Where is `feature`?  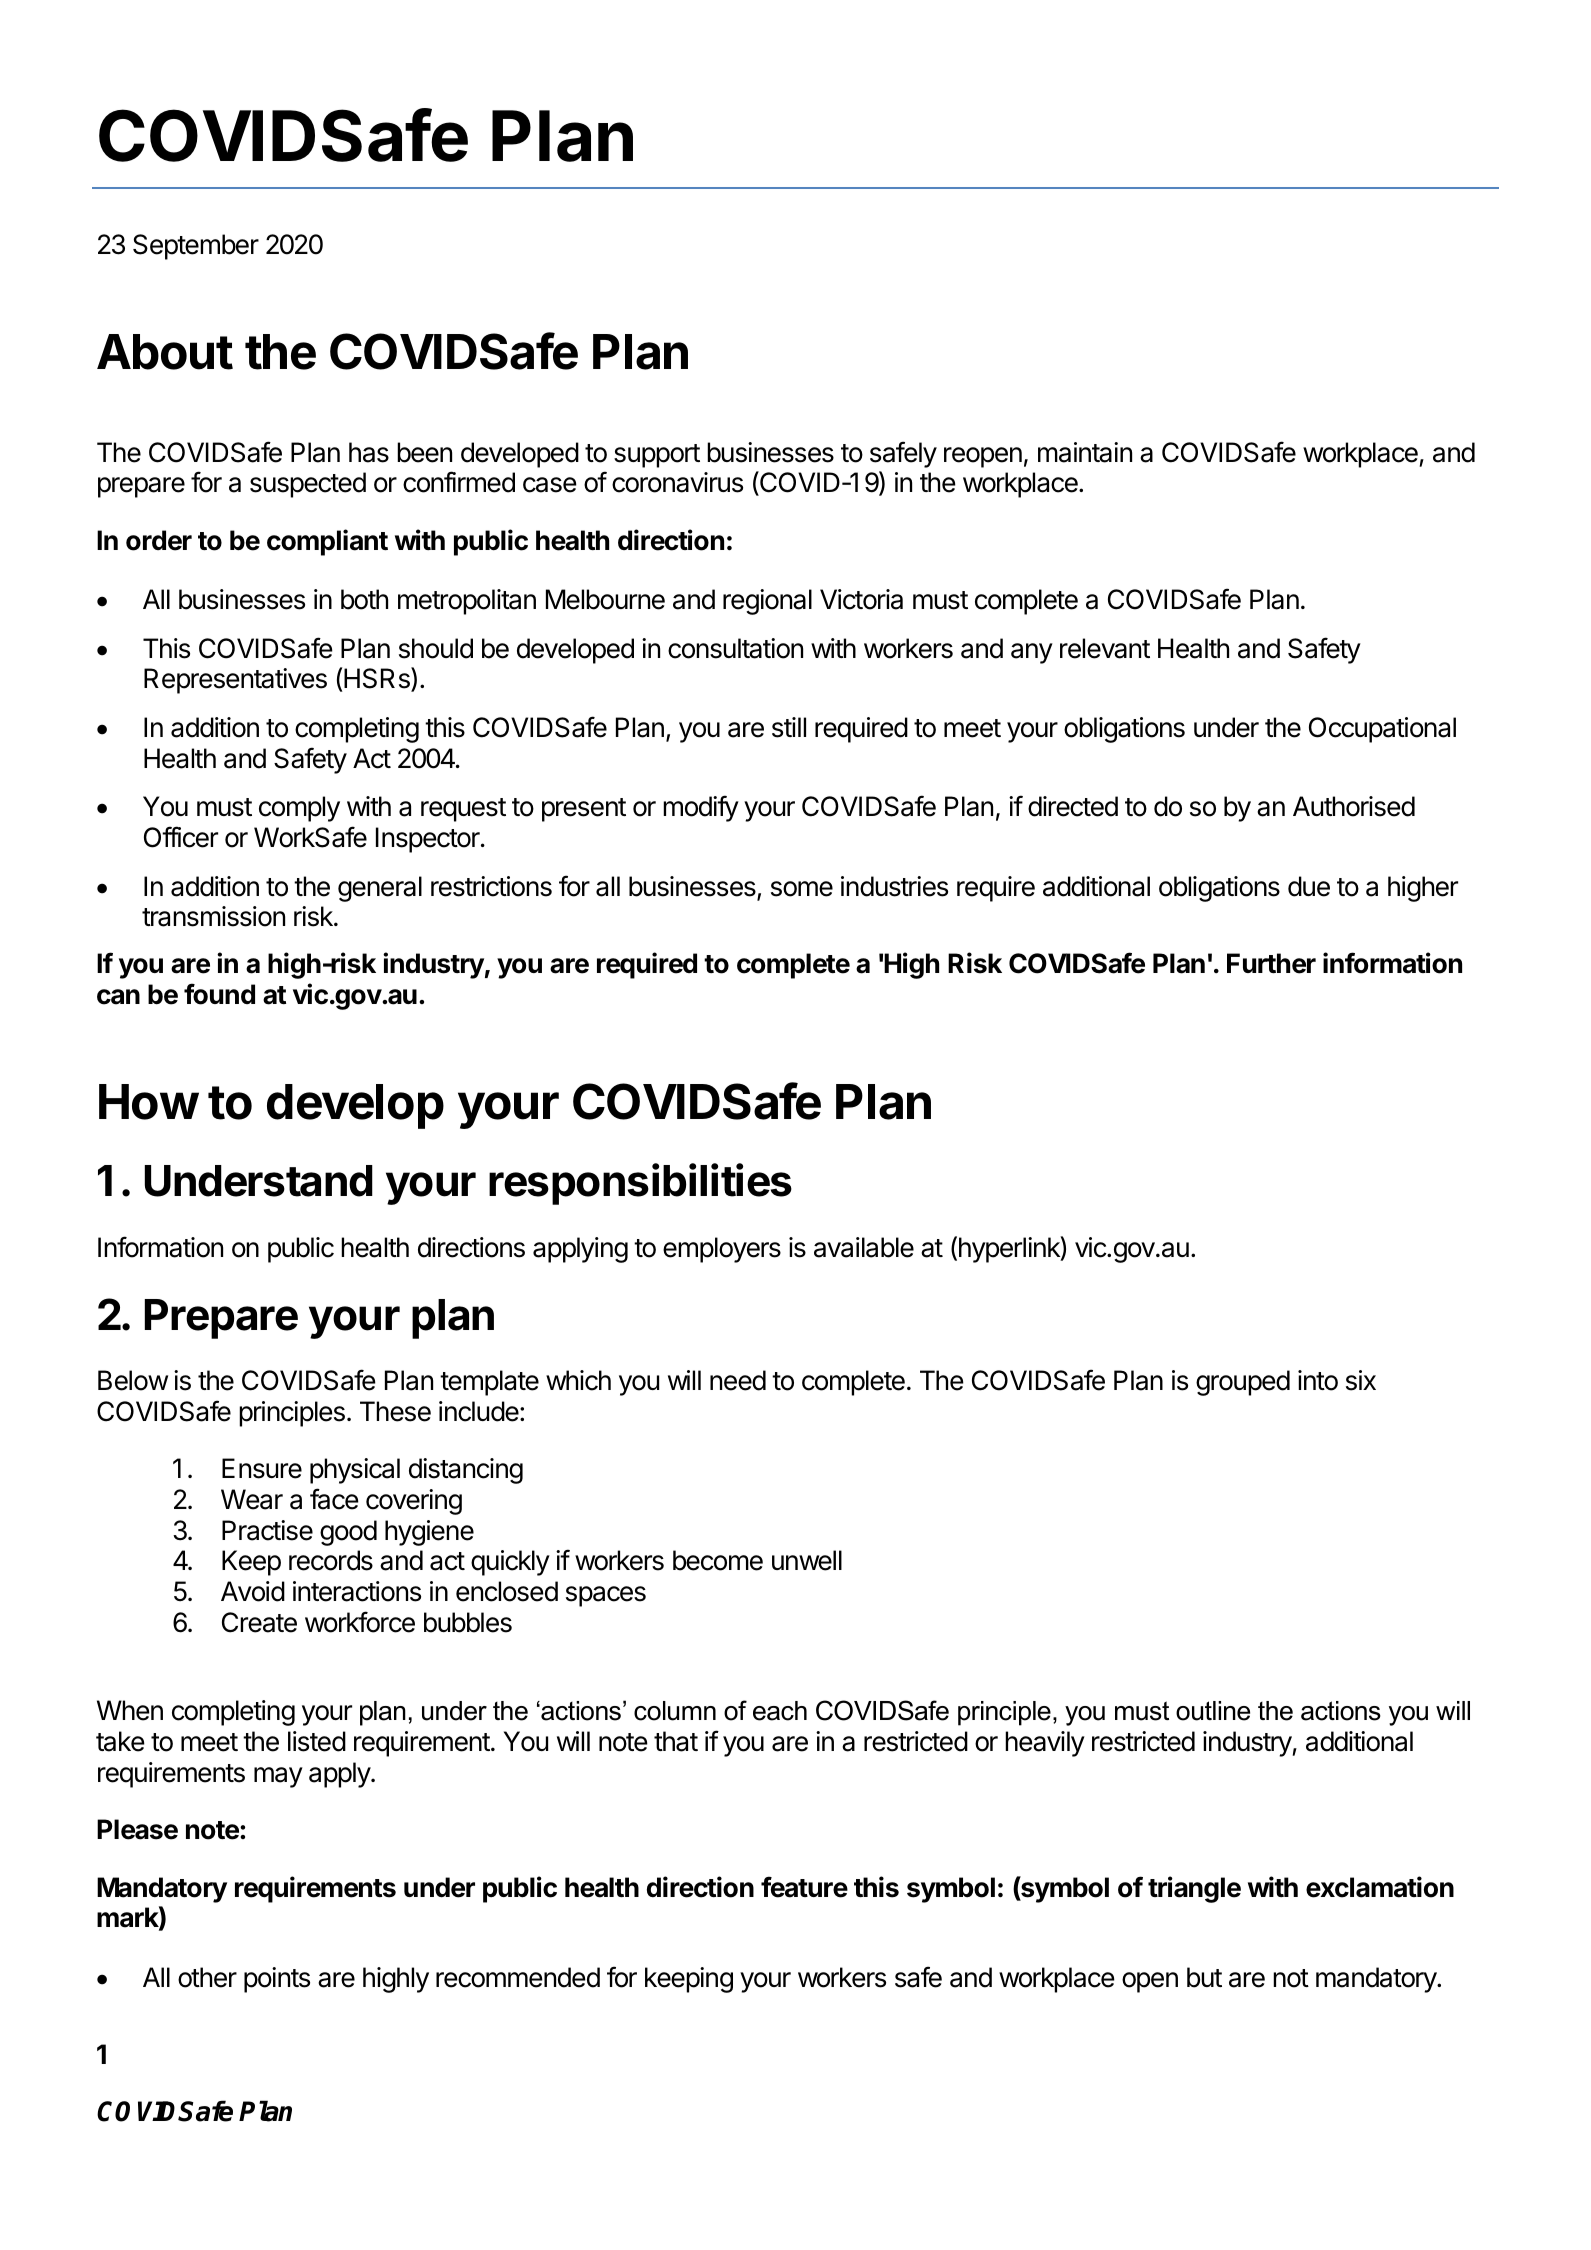
feature is located at coordinates (804, 1887).
